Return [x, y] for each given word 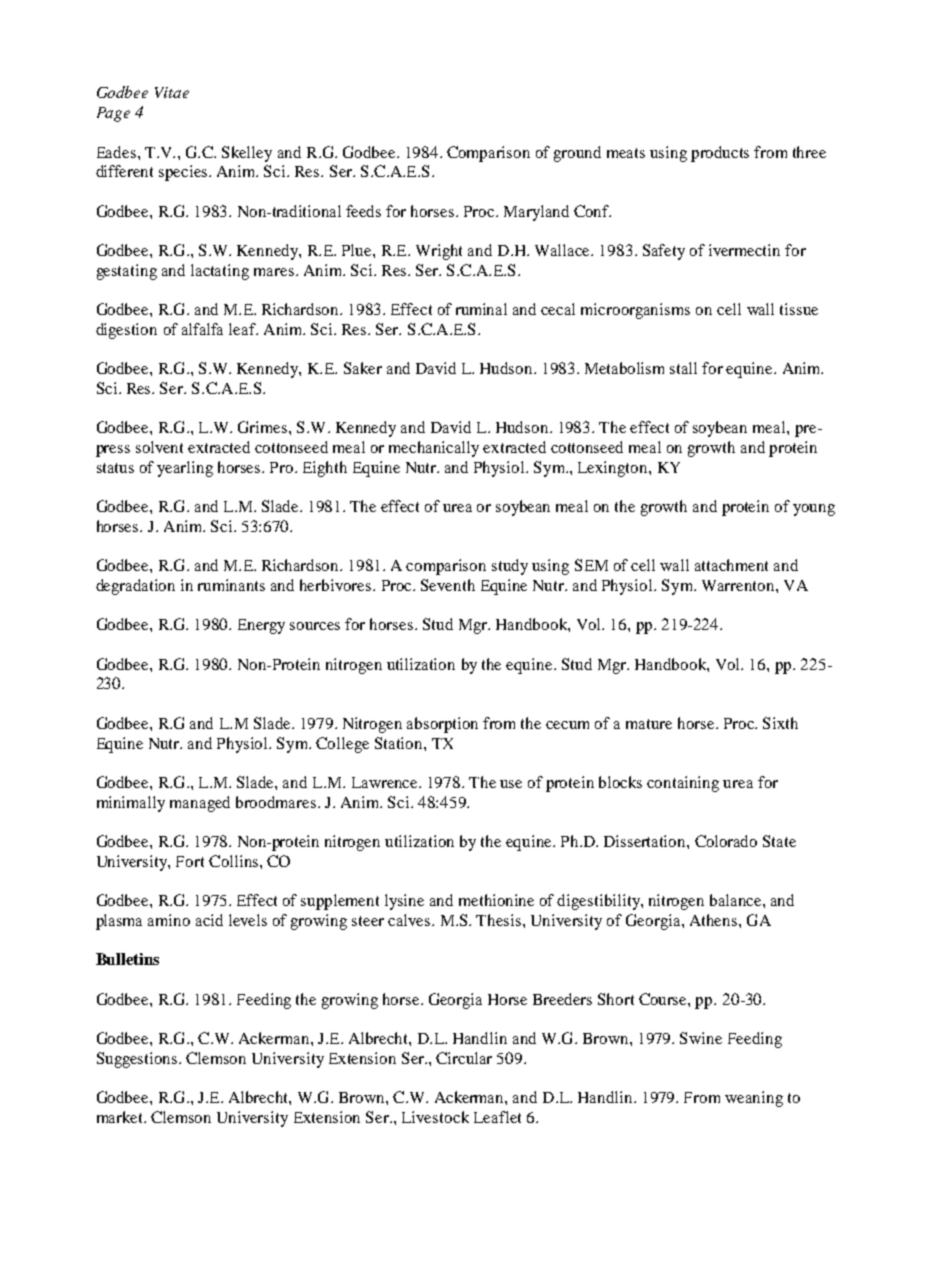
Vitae [172, 92]
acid [209, 920]
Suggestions [138, 1060]
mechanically [434, 449]
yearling [185, 469]
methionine [496, 900]
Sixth [780, 723]
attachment [731, 565]
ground [577, 154]
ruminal [481, 309]
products [720, 154]
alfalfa [202, 329]
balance [737, 900]
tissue [799, 309]
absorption [442, 725]
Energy [261, 626]
